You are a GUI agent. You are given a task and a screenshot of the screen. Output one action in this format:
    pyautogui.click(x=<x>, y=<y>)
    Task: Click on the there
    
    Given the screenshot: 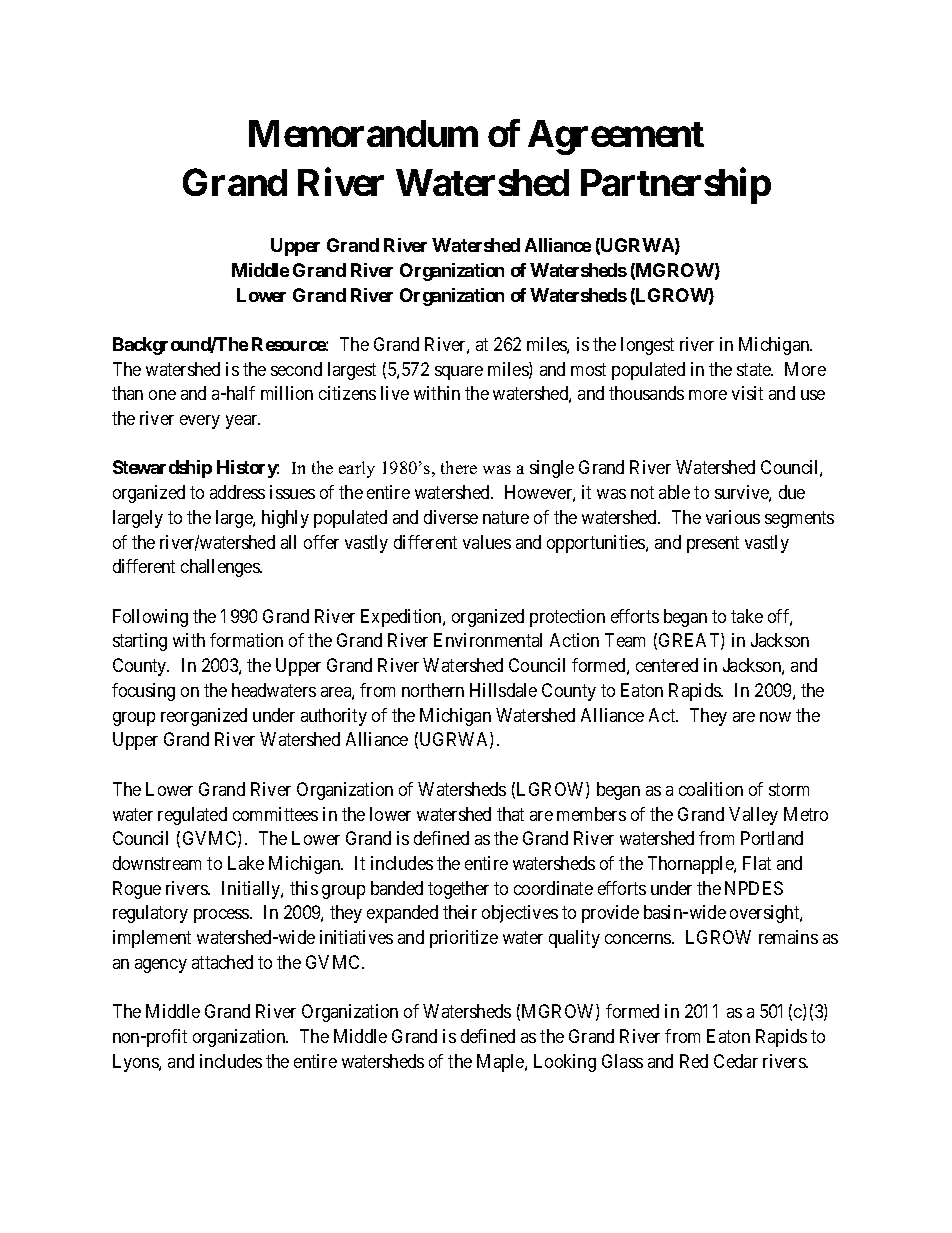 What is the action you would take?
    pyautogui.click(x=459, y=467)
